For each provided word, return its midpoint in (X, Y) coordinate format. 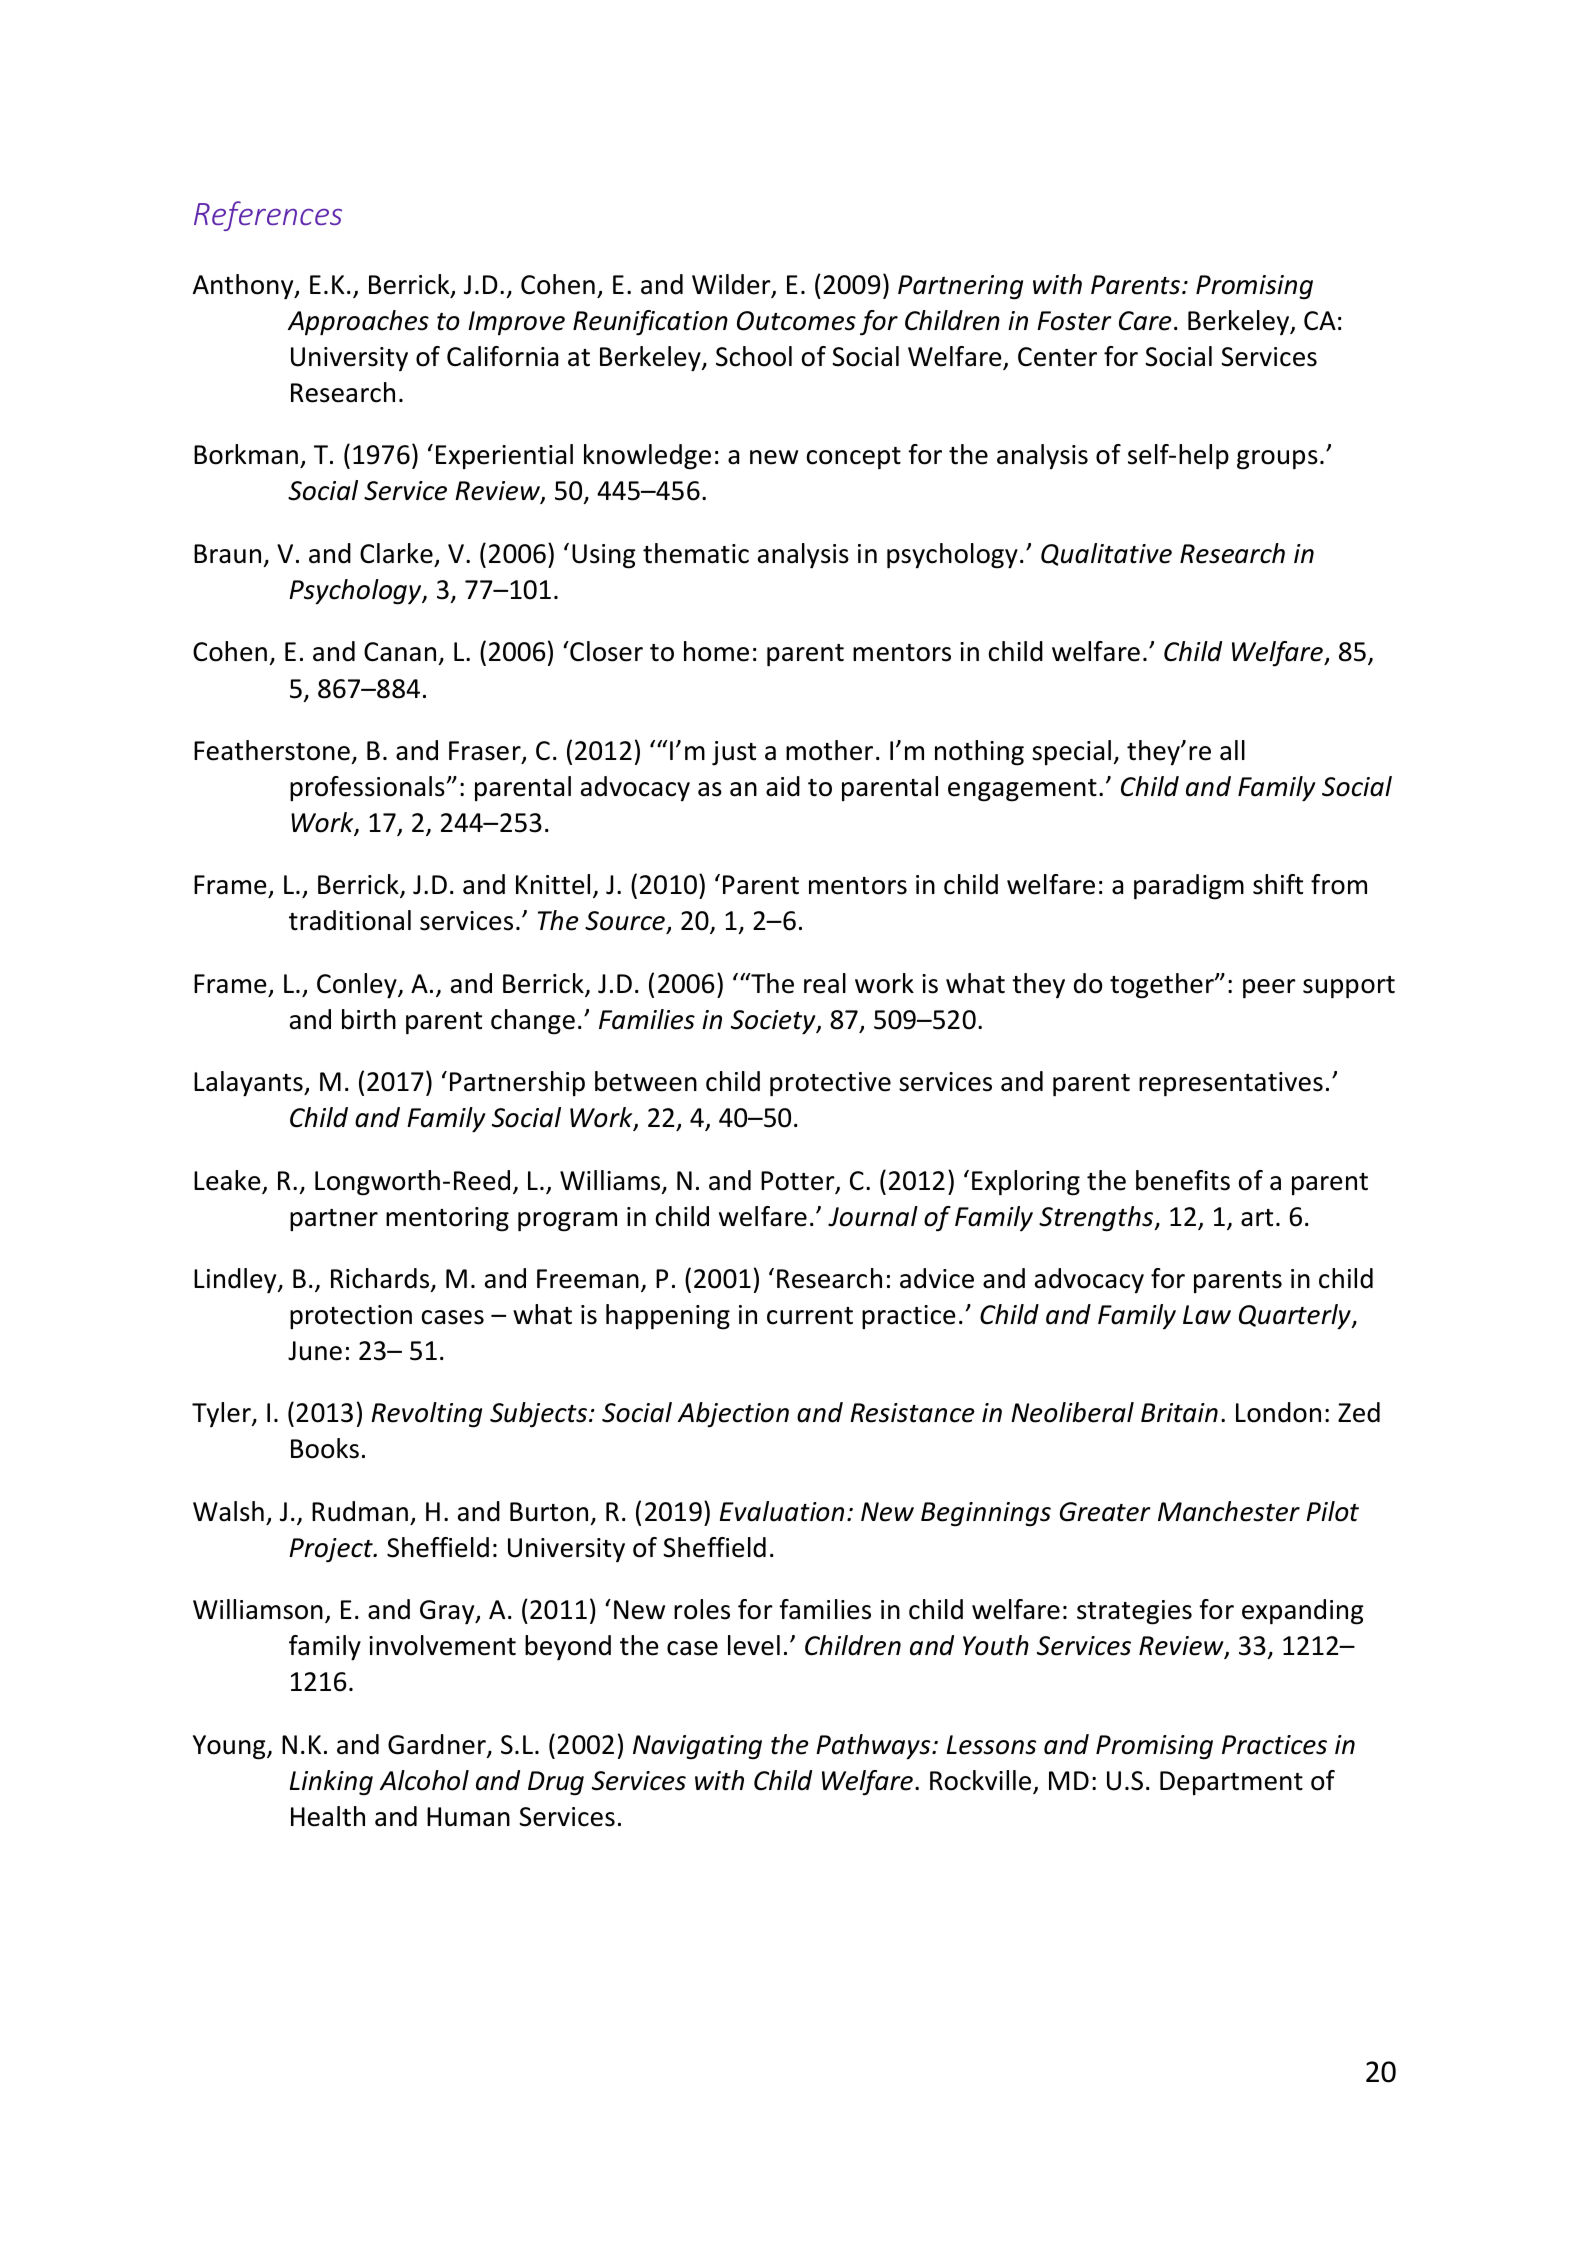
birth (369, 1019)
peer (1269, 989)
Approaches (358, 323)
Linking (331, 1783)
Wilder (732, 285)
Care (1145, 321)
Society (774, 1022)
